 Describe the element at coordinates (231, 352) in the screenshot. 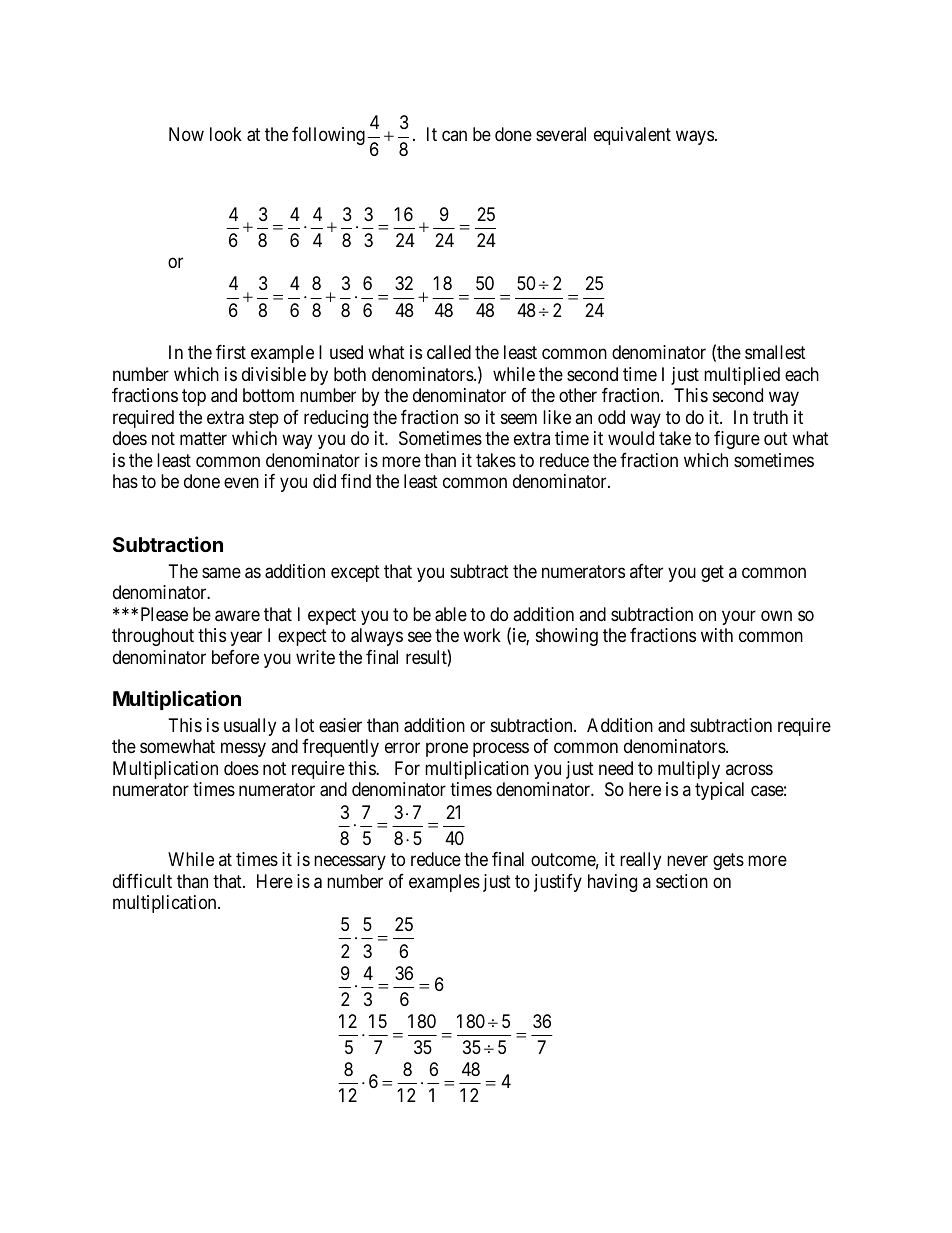

I see `first` at that location.
